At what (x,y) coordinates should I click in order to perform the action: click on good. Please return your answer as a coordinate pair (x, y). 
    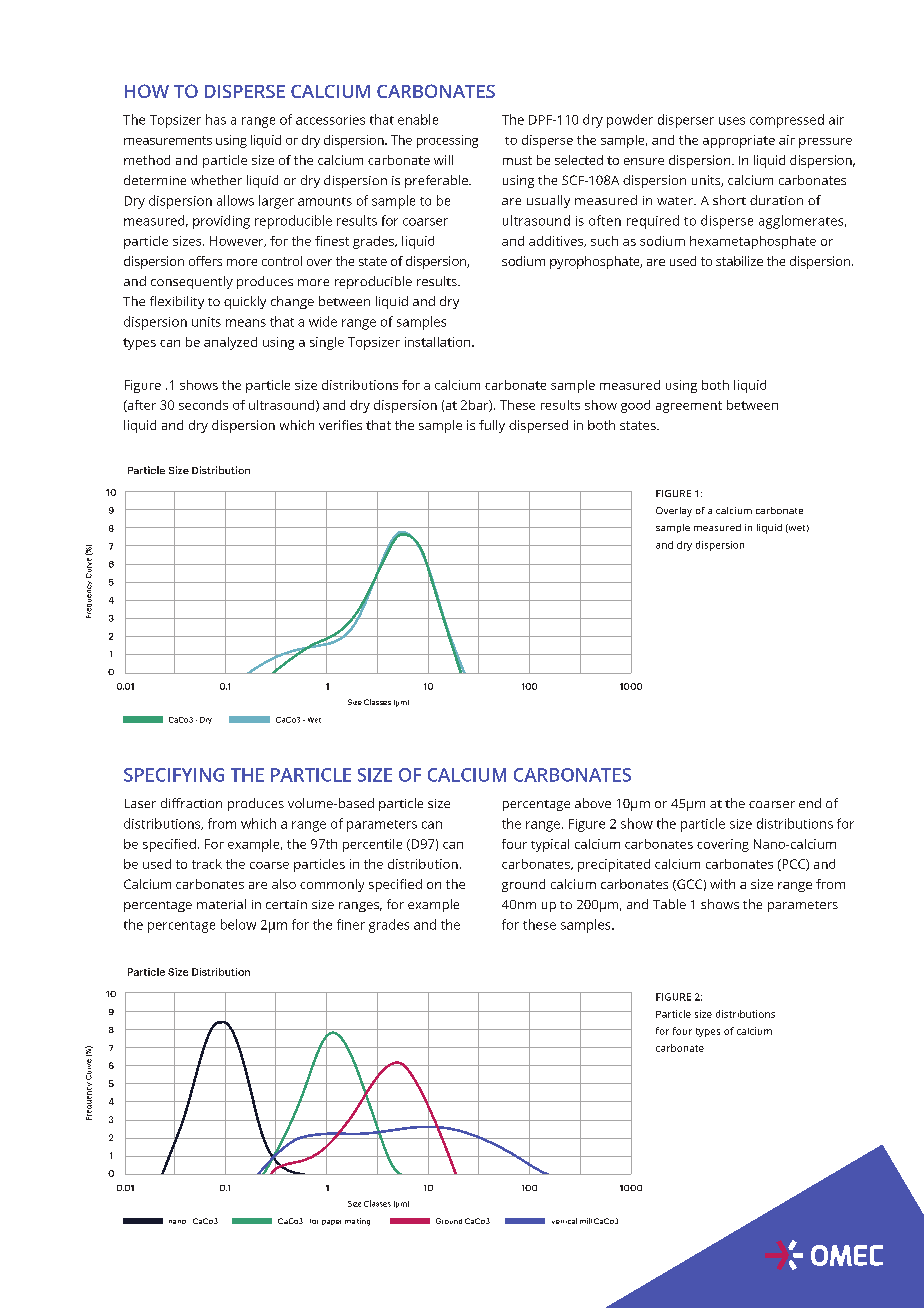
    Looking at the image, I should click on (635, 406).
